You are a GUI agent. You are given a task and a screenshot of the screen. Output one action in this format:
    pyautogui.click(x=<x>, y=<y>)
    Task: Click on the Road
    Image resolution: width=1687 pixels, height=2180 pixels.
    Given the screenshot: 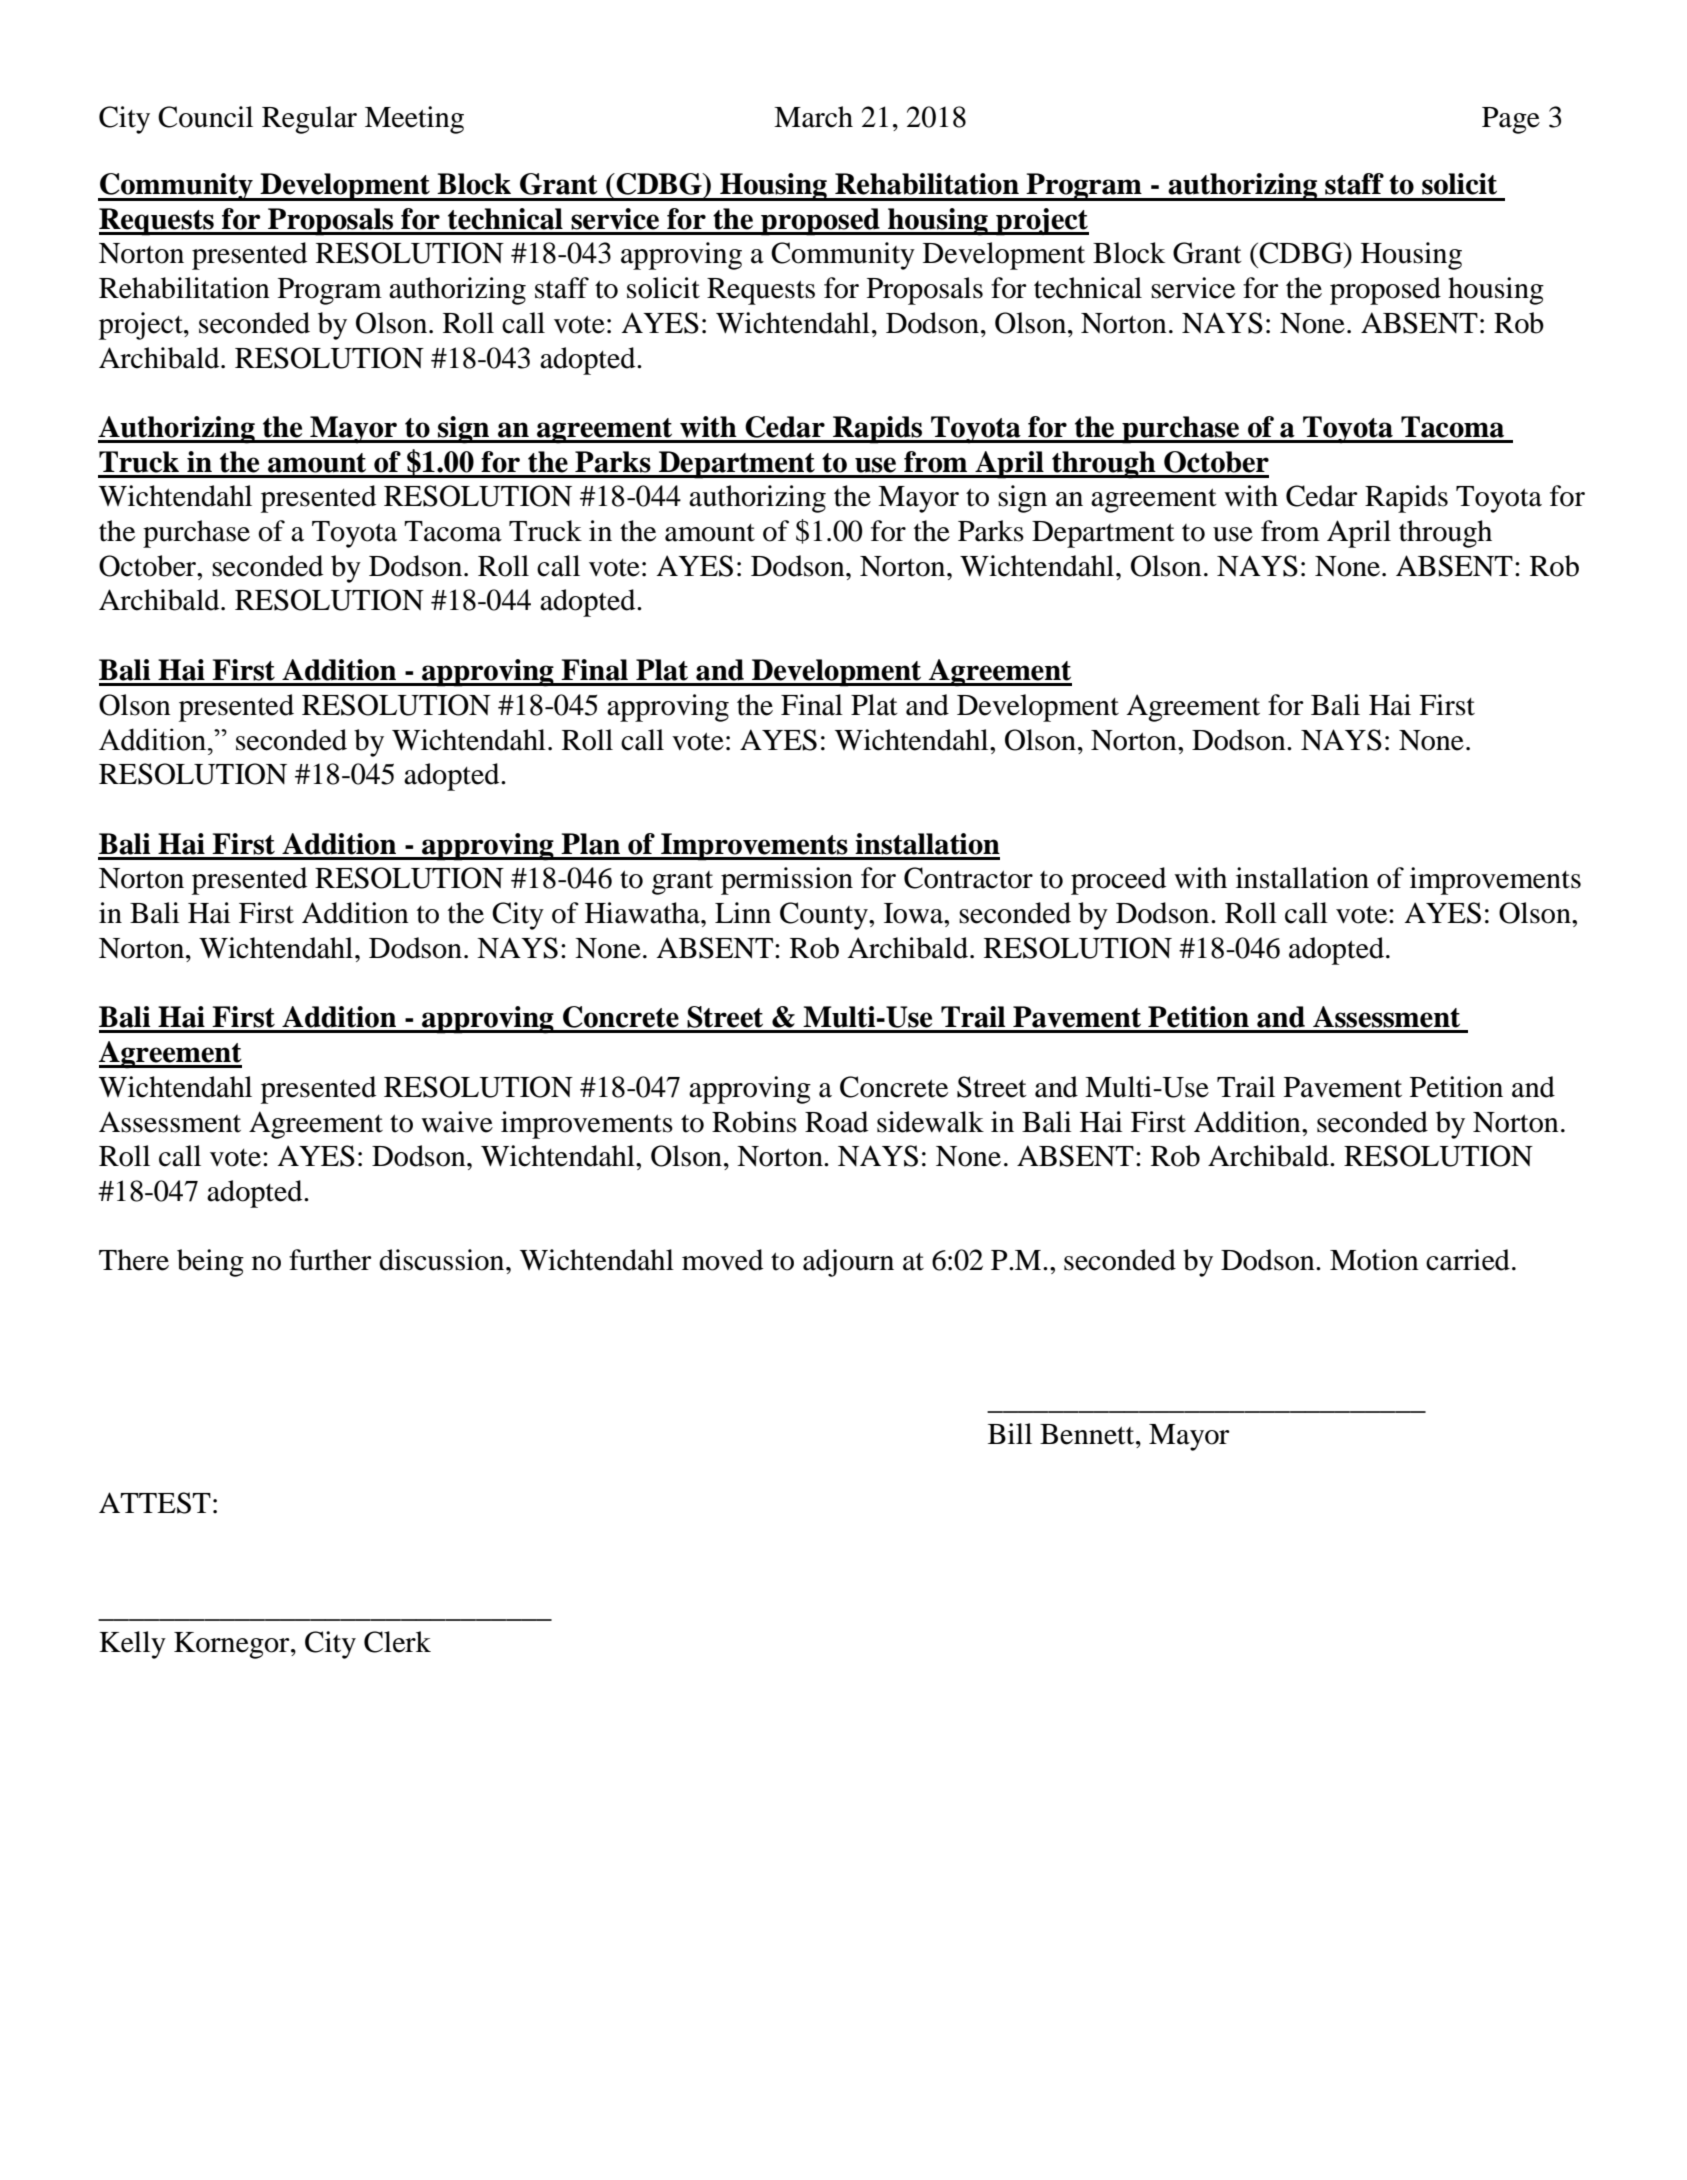 What is the action you would take?
    pyautogui.click(x=836, y=1122)
